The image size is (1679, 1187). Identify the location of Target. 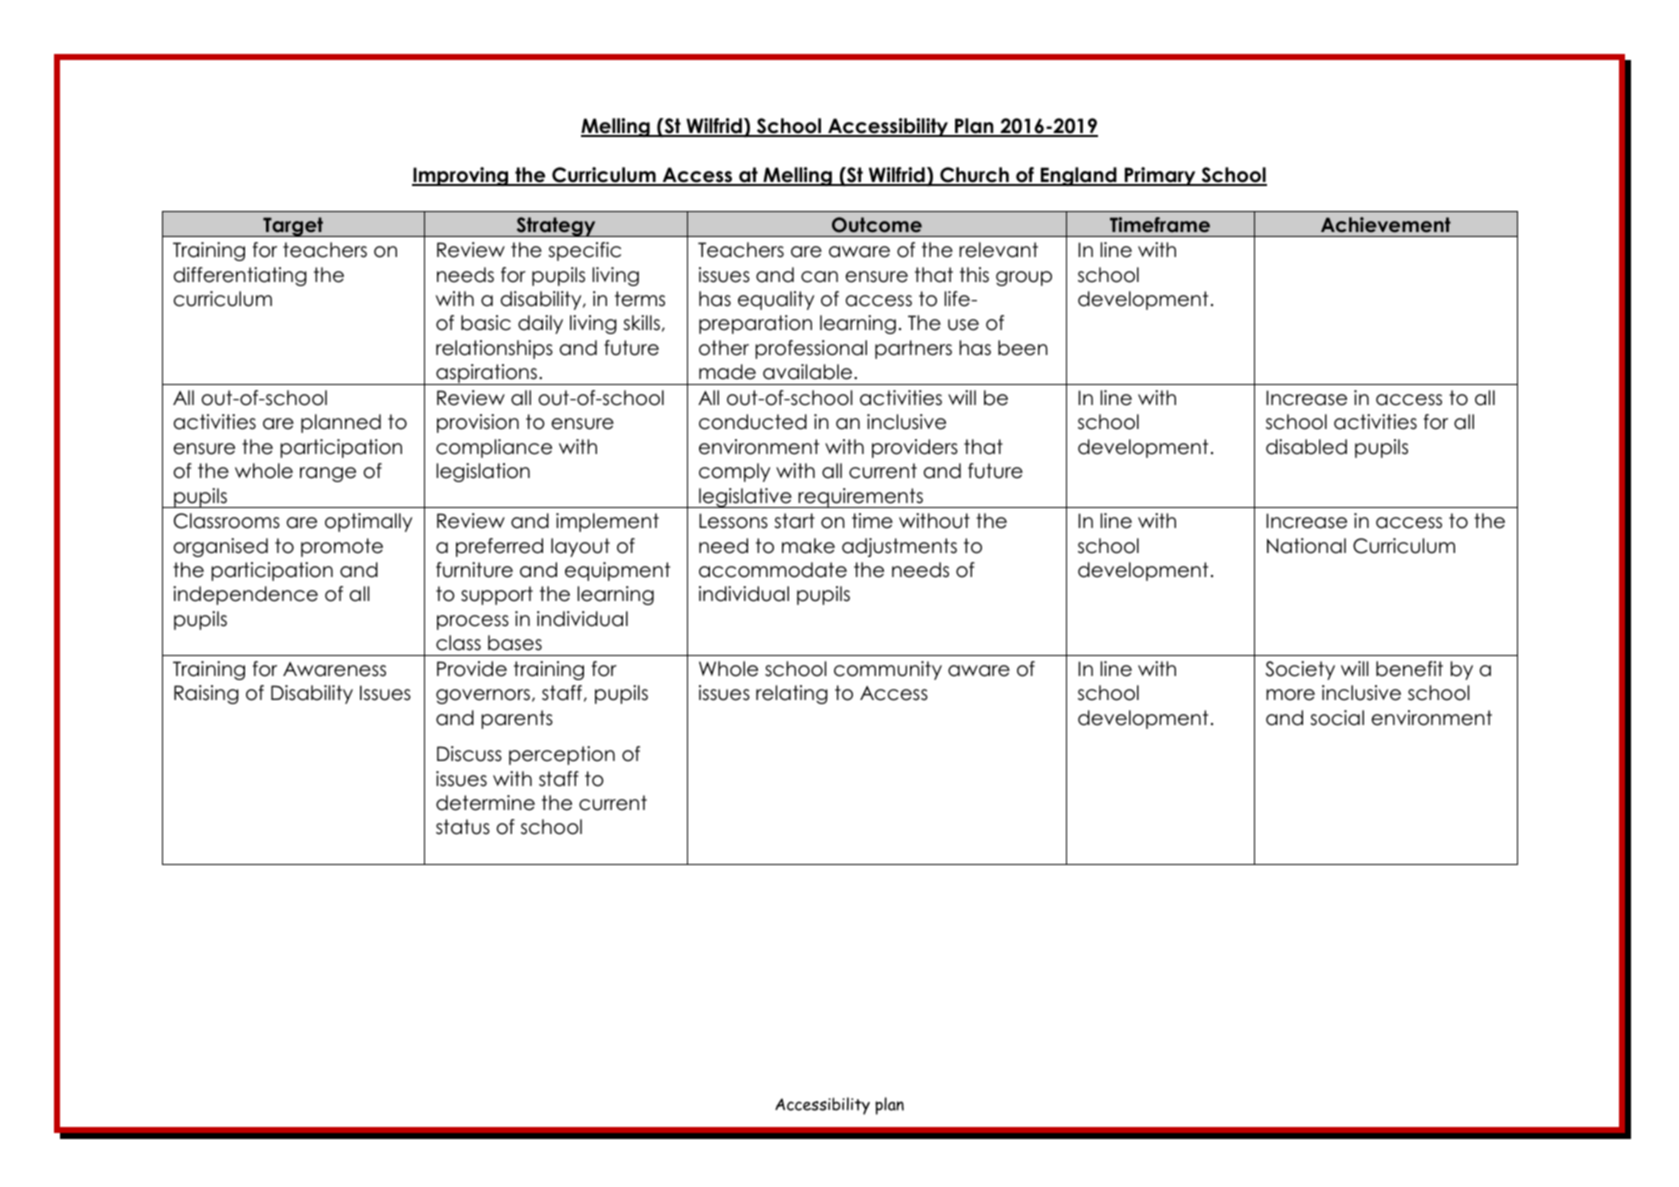
(293, 227).
